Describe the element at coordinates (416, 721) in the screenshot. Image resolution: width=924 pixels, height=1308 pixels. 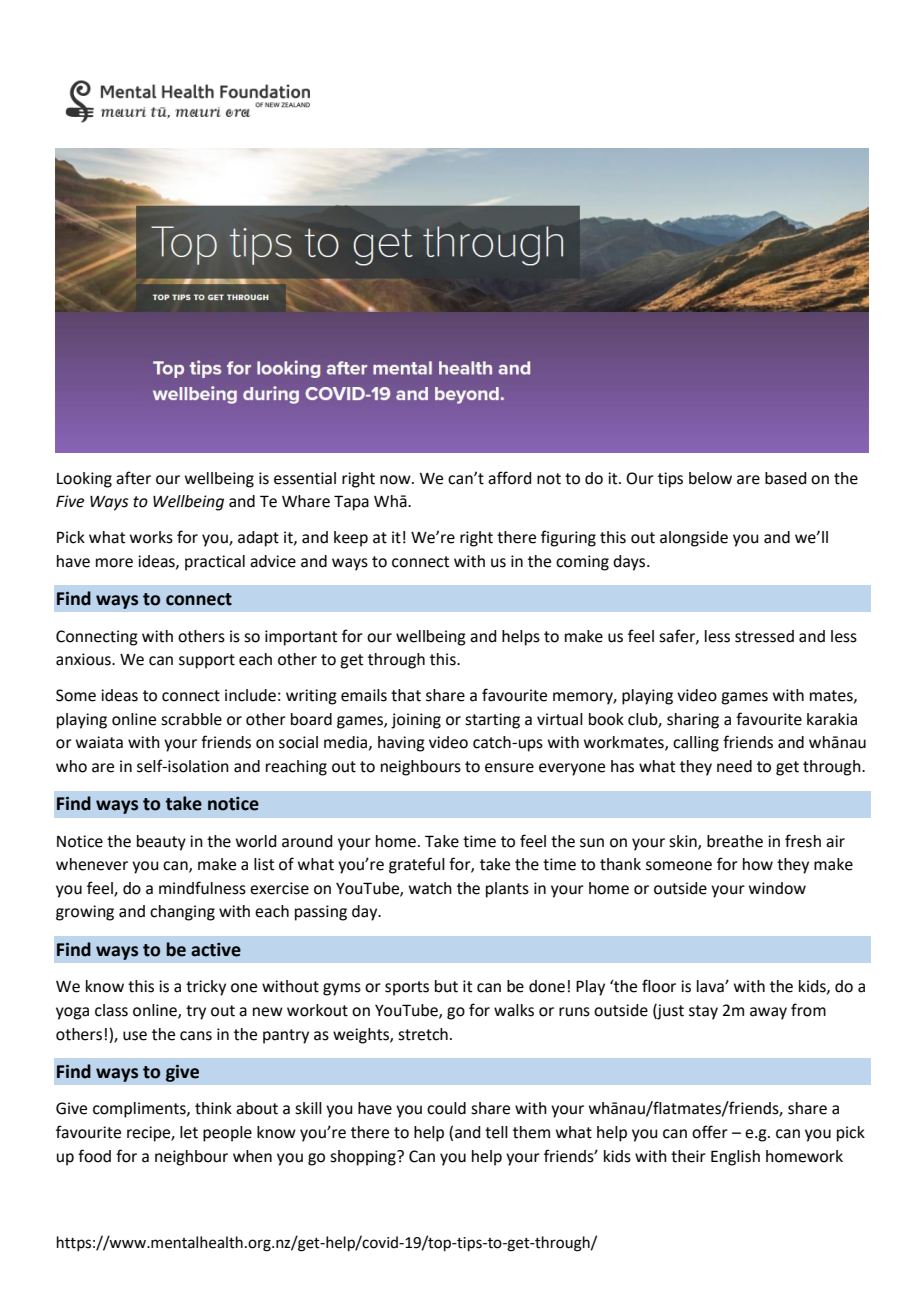
I see `joining` at that location.
